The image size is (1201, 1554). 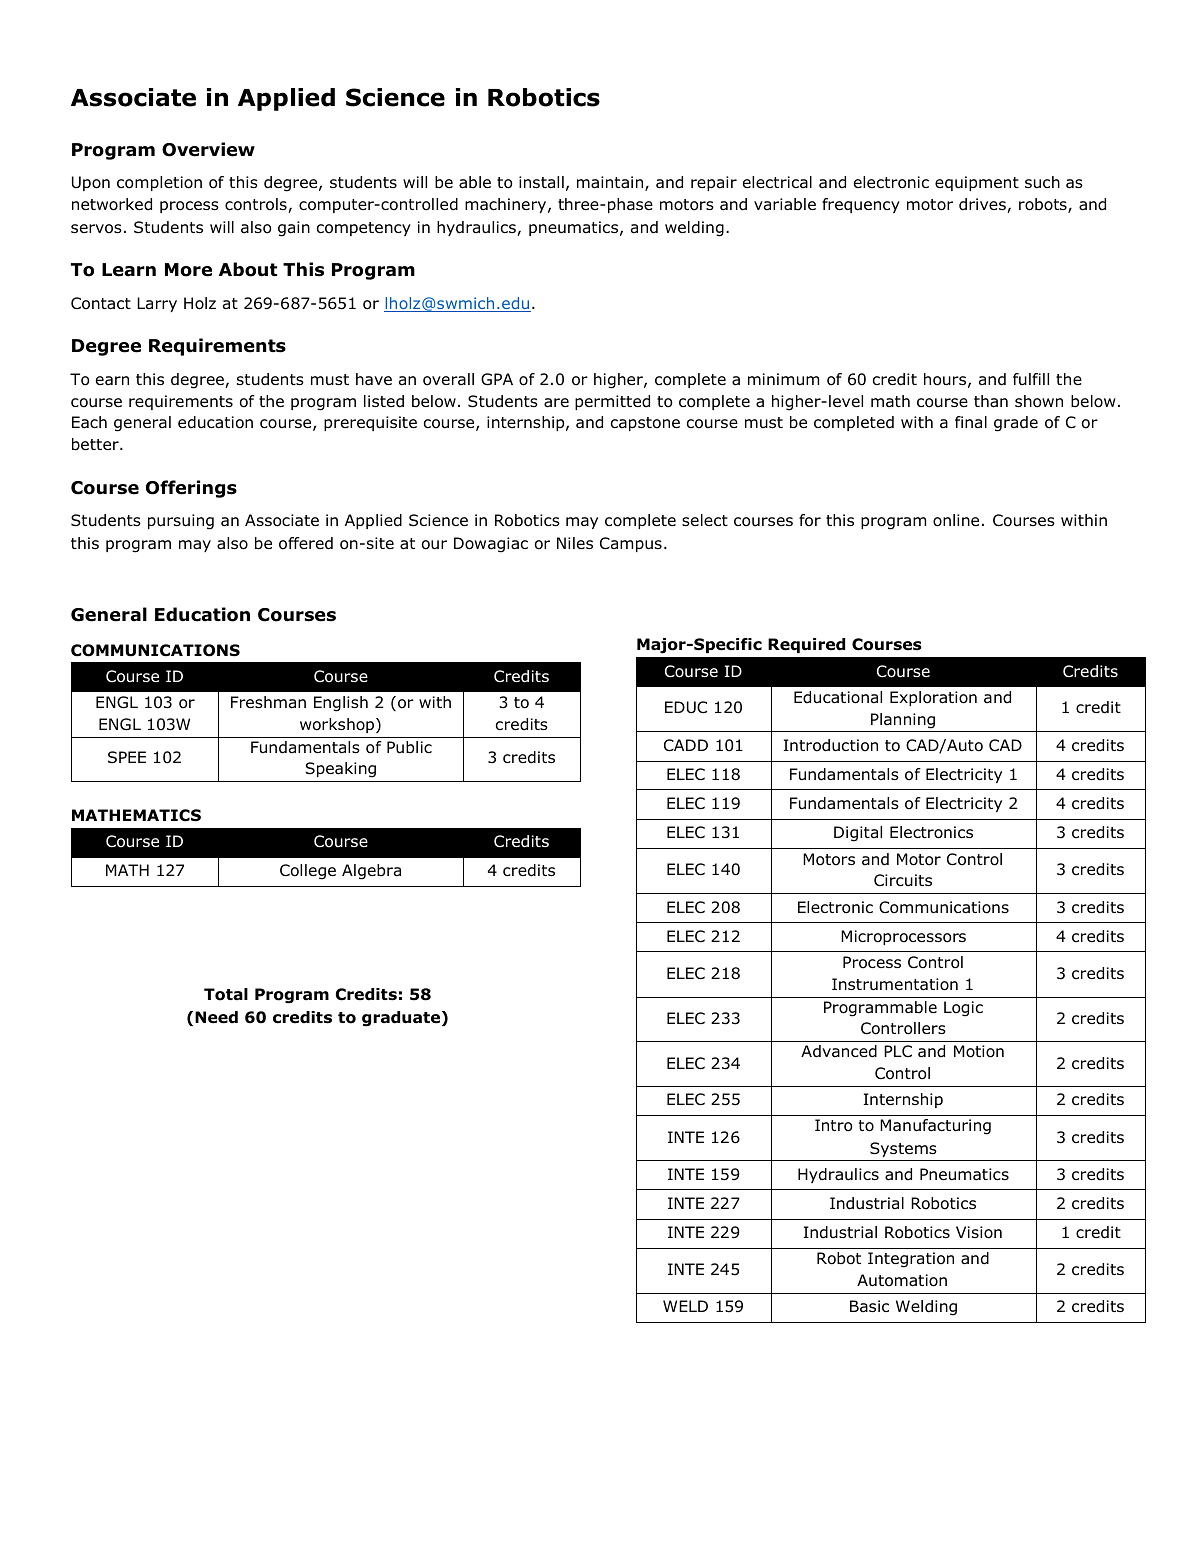 What do you see at coordinates (402, 1019) in the page?
I see `graduate` at bounding box center [402, 1019].
